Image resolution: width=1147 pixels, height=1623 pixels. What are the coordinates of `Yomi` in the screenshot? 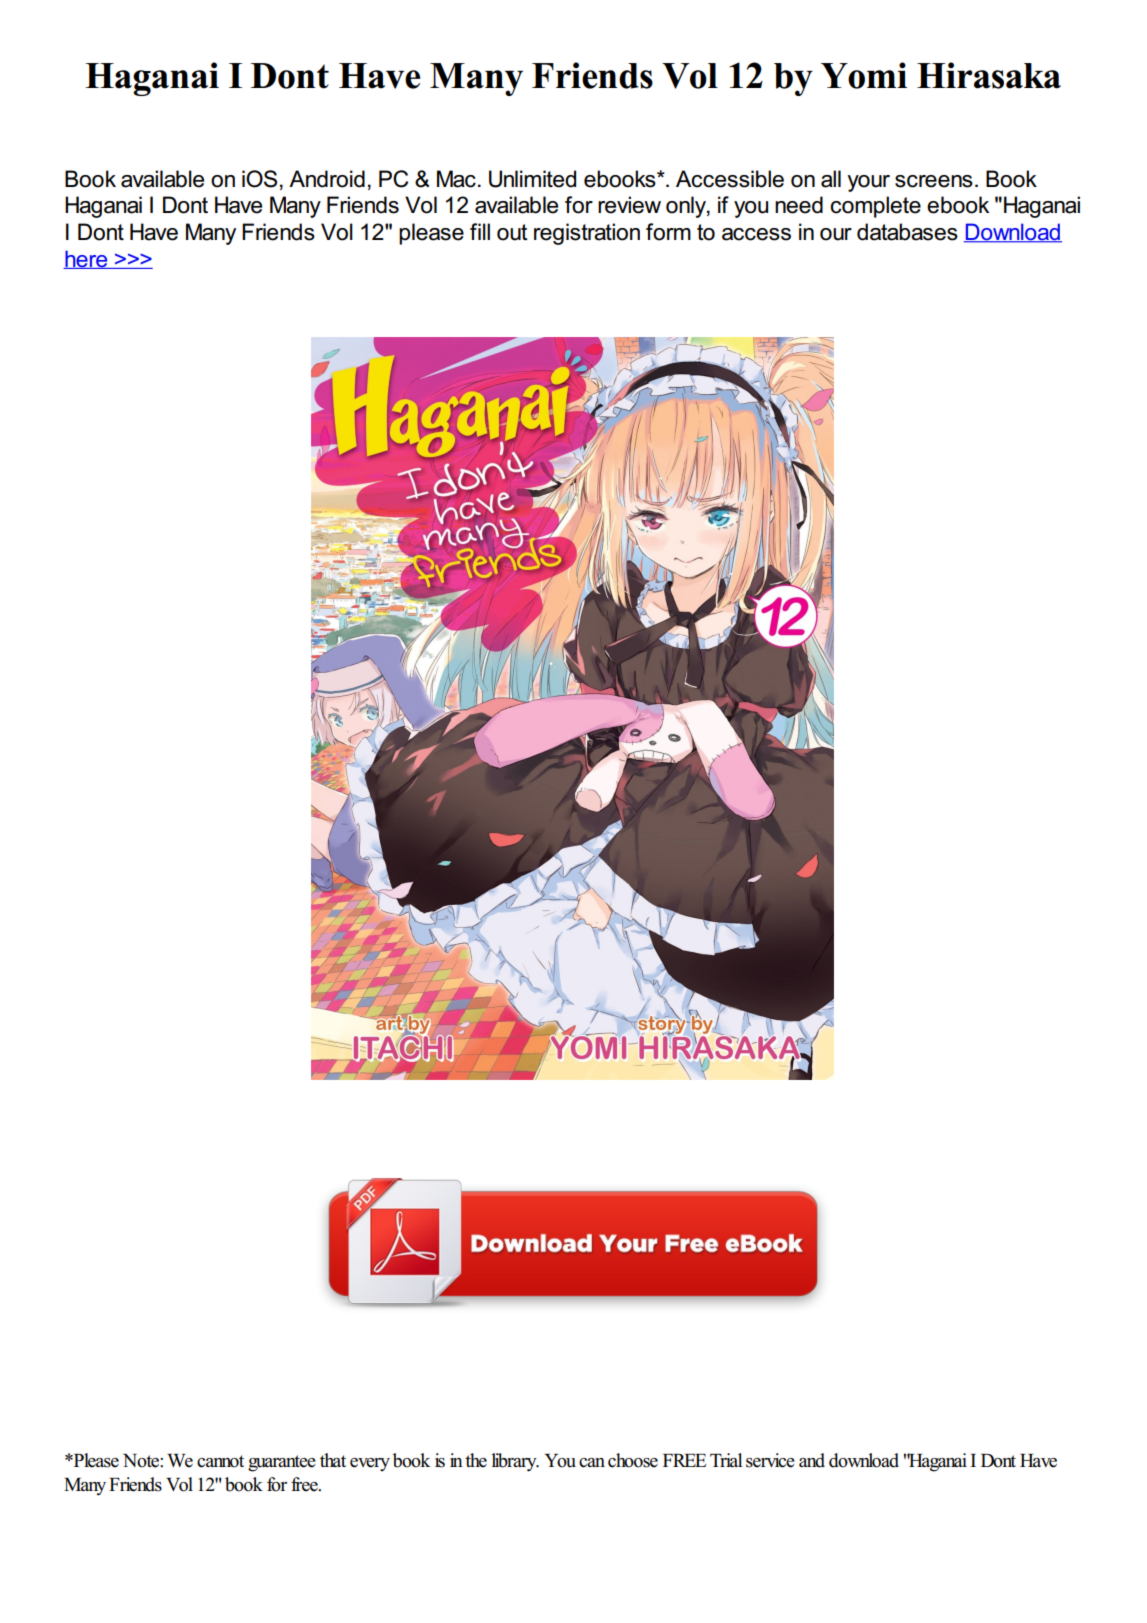 It's located at (864, 75).
